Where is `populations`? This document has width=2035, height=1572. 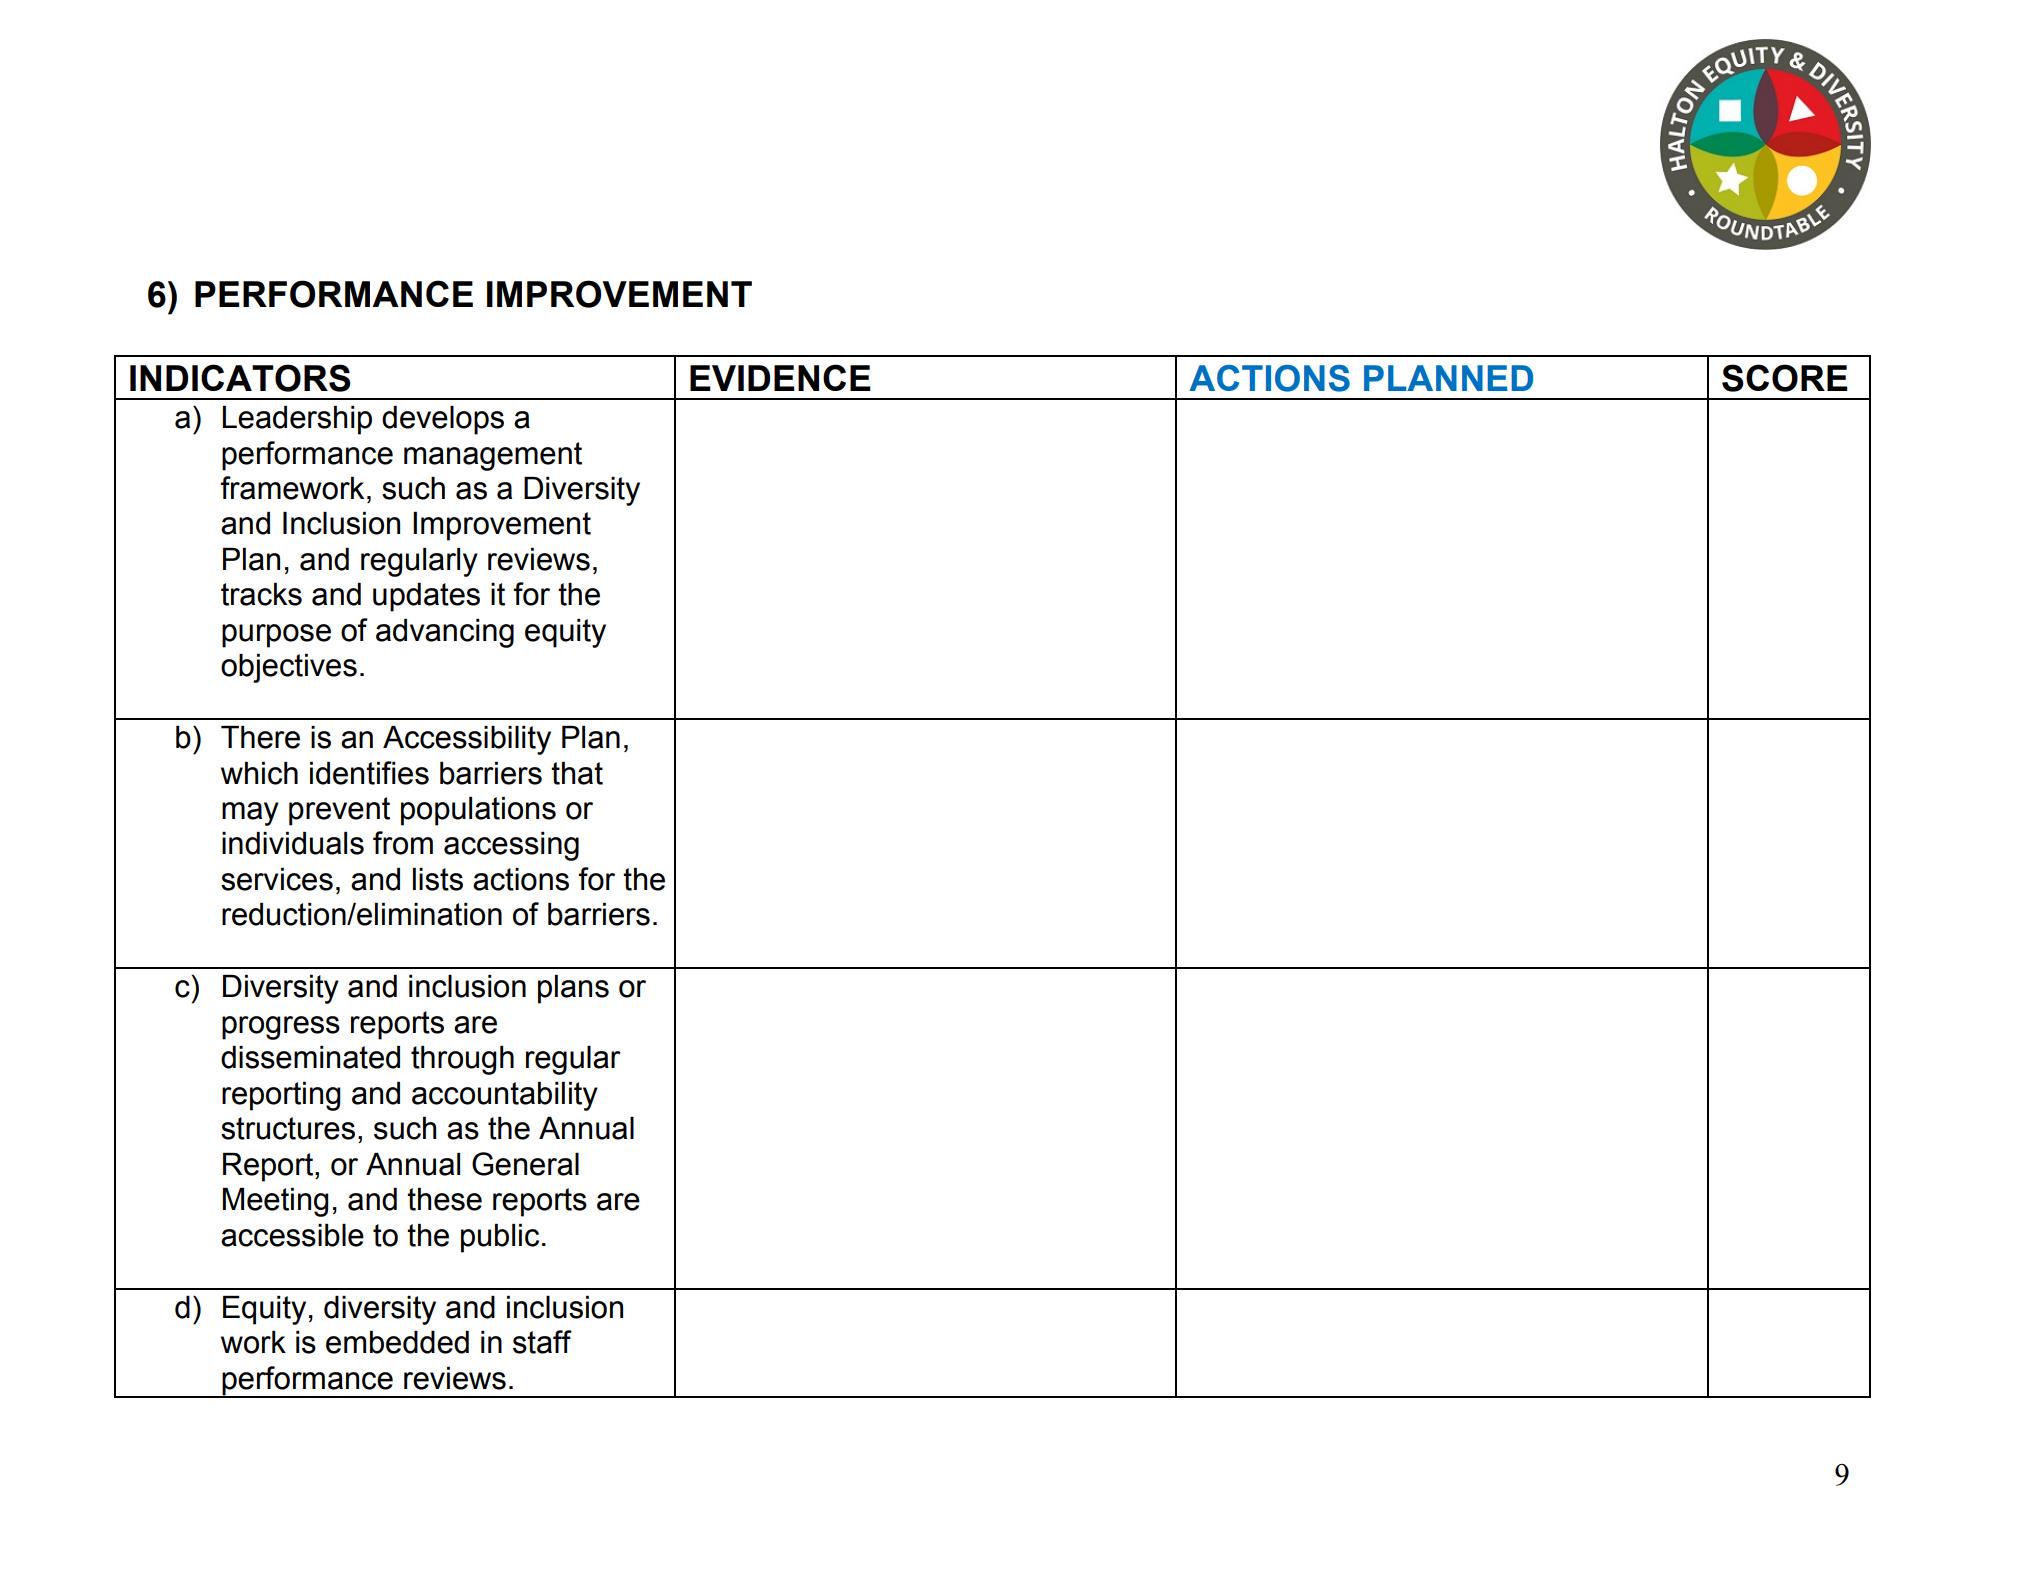 populations is located at coordinates (478, 811).
